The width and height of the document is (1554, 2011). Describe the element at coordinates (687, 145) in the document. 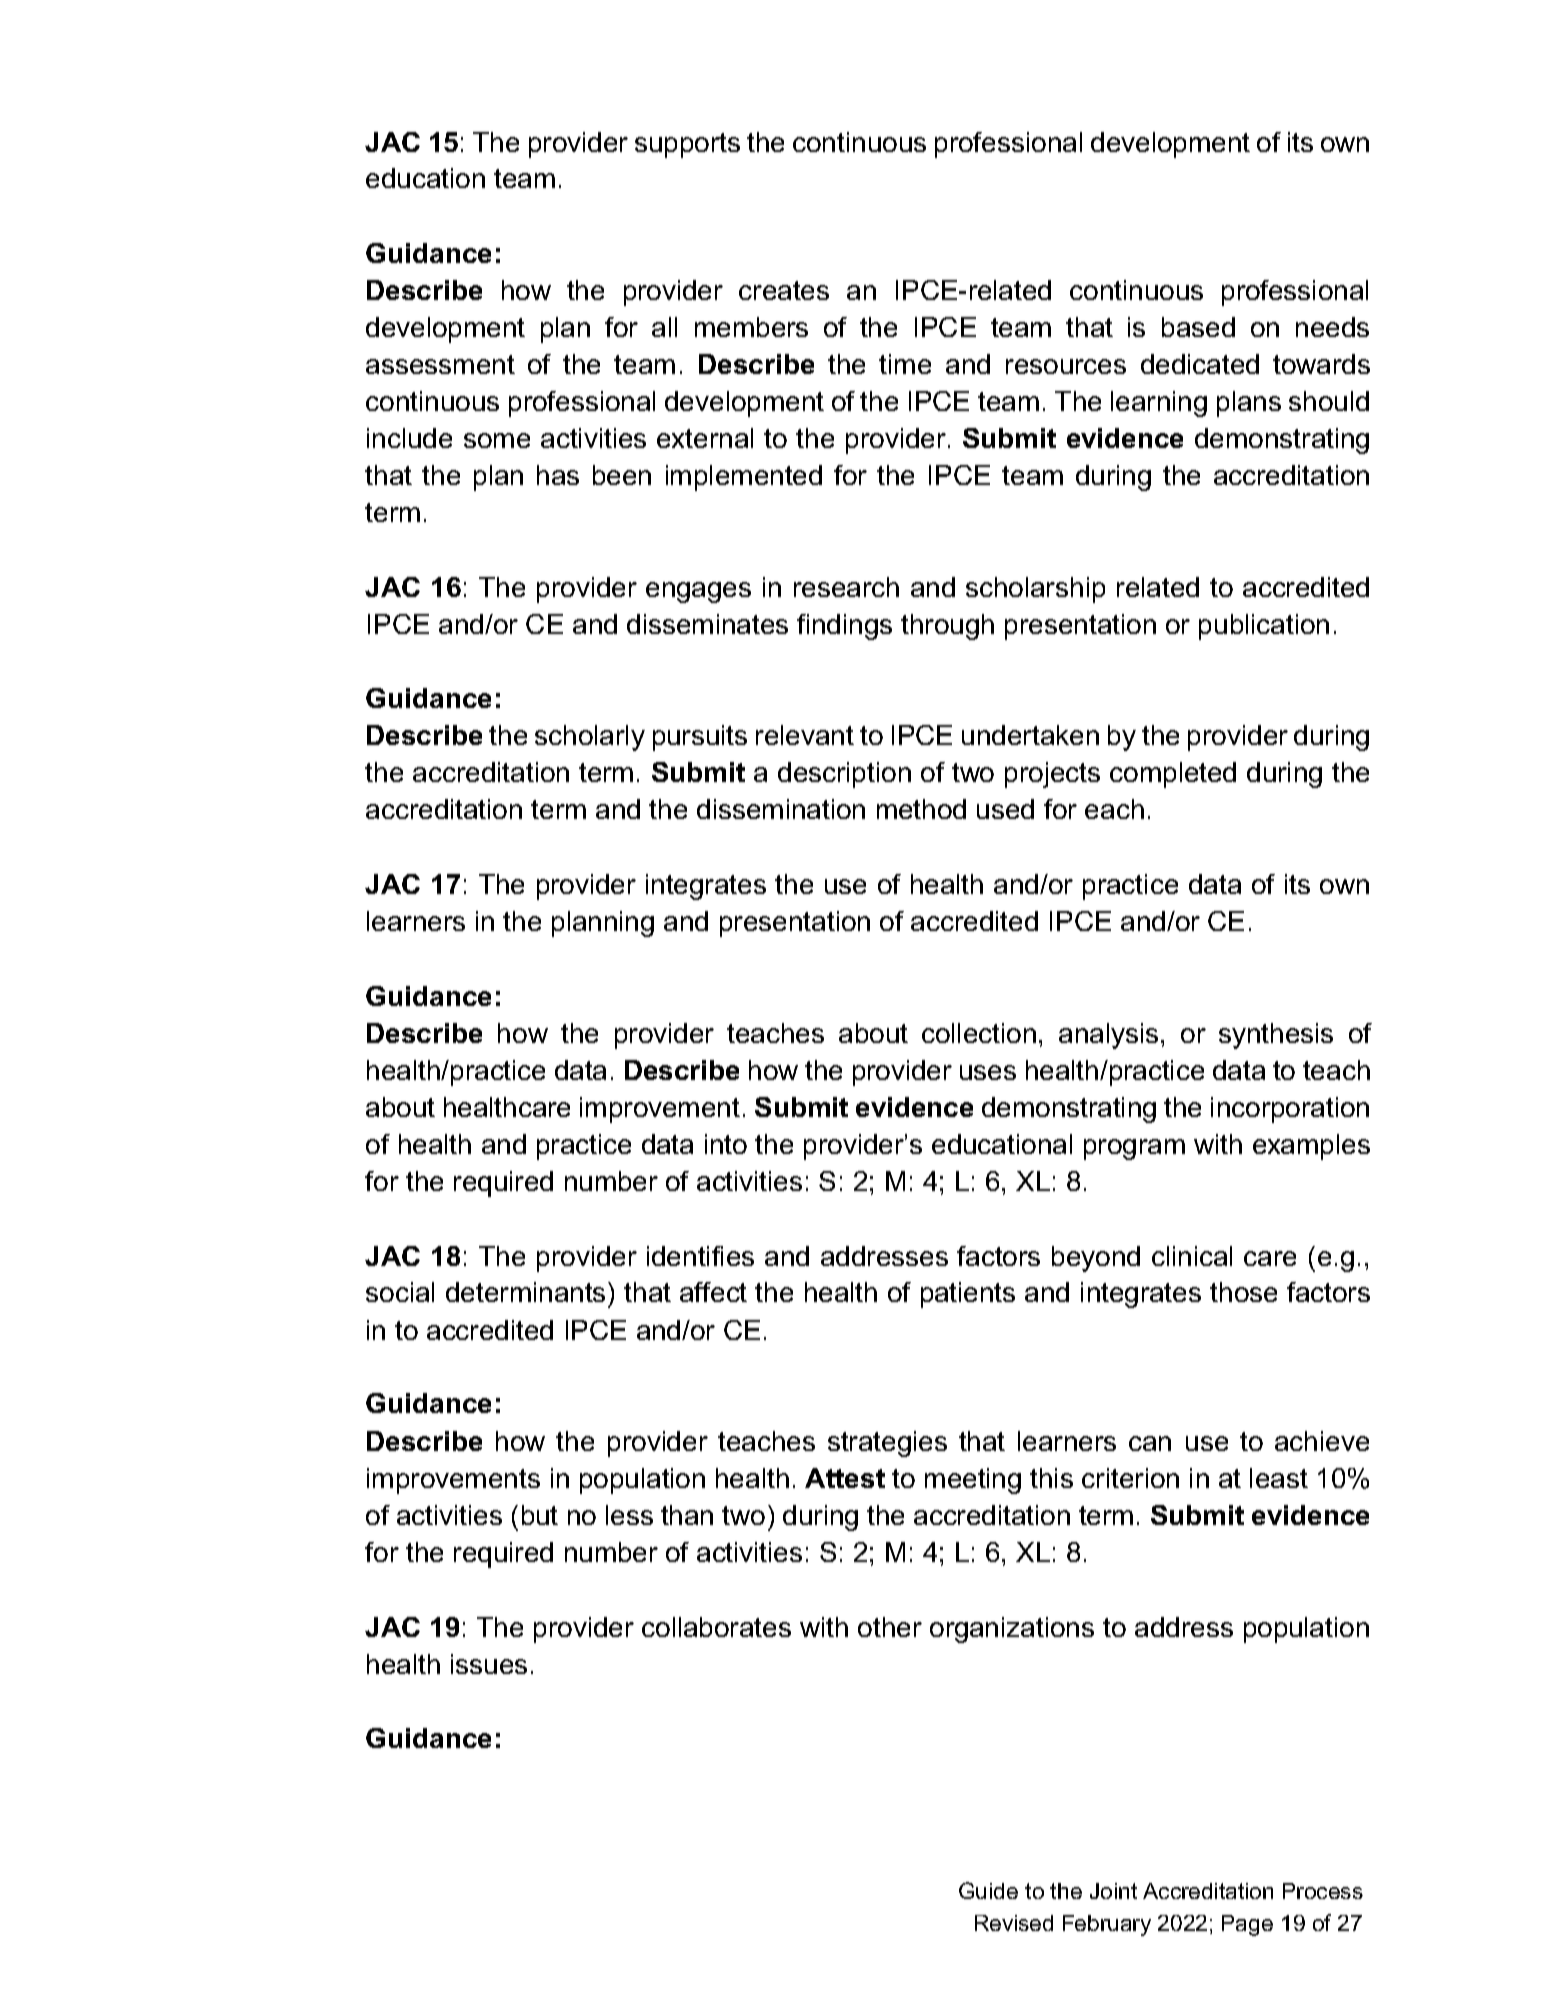

I see `supports` at that location.
